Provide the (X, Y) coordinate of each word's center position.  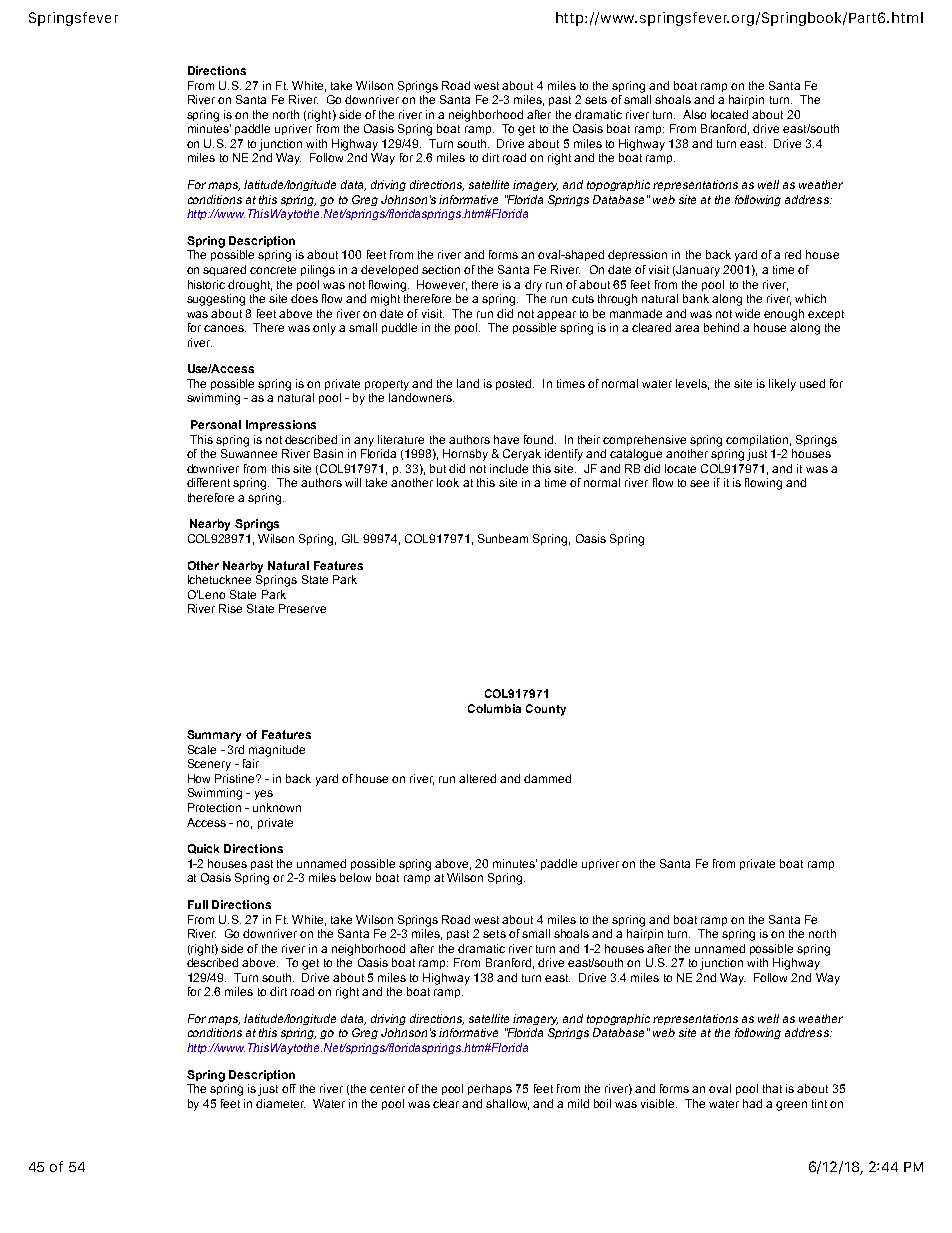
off (289, 1088)
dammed (547, 778)
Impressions (281, 425)
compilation (757, 440)
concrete (273, 270)
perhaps (490, 1089)
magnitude (277, 751)
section (441, 269)
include (509, 468)
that (772, 1088)
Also (694, 114)
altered (477, 778)
